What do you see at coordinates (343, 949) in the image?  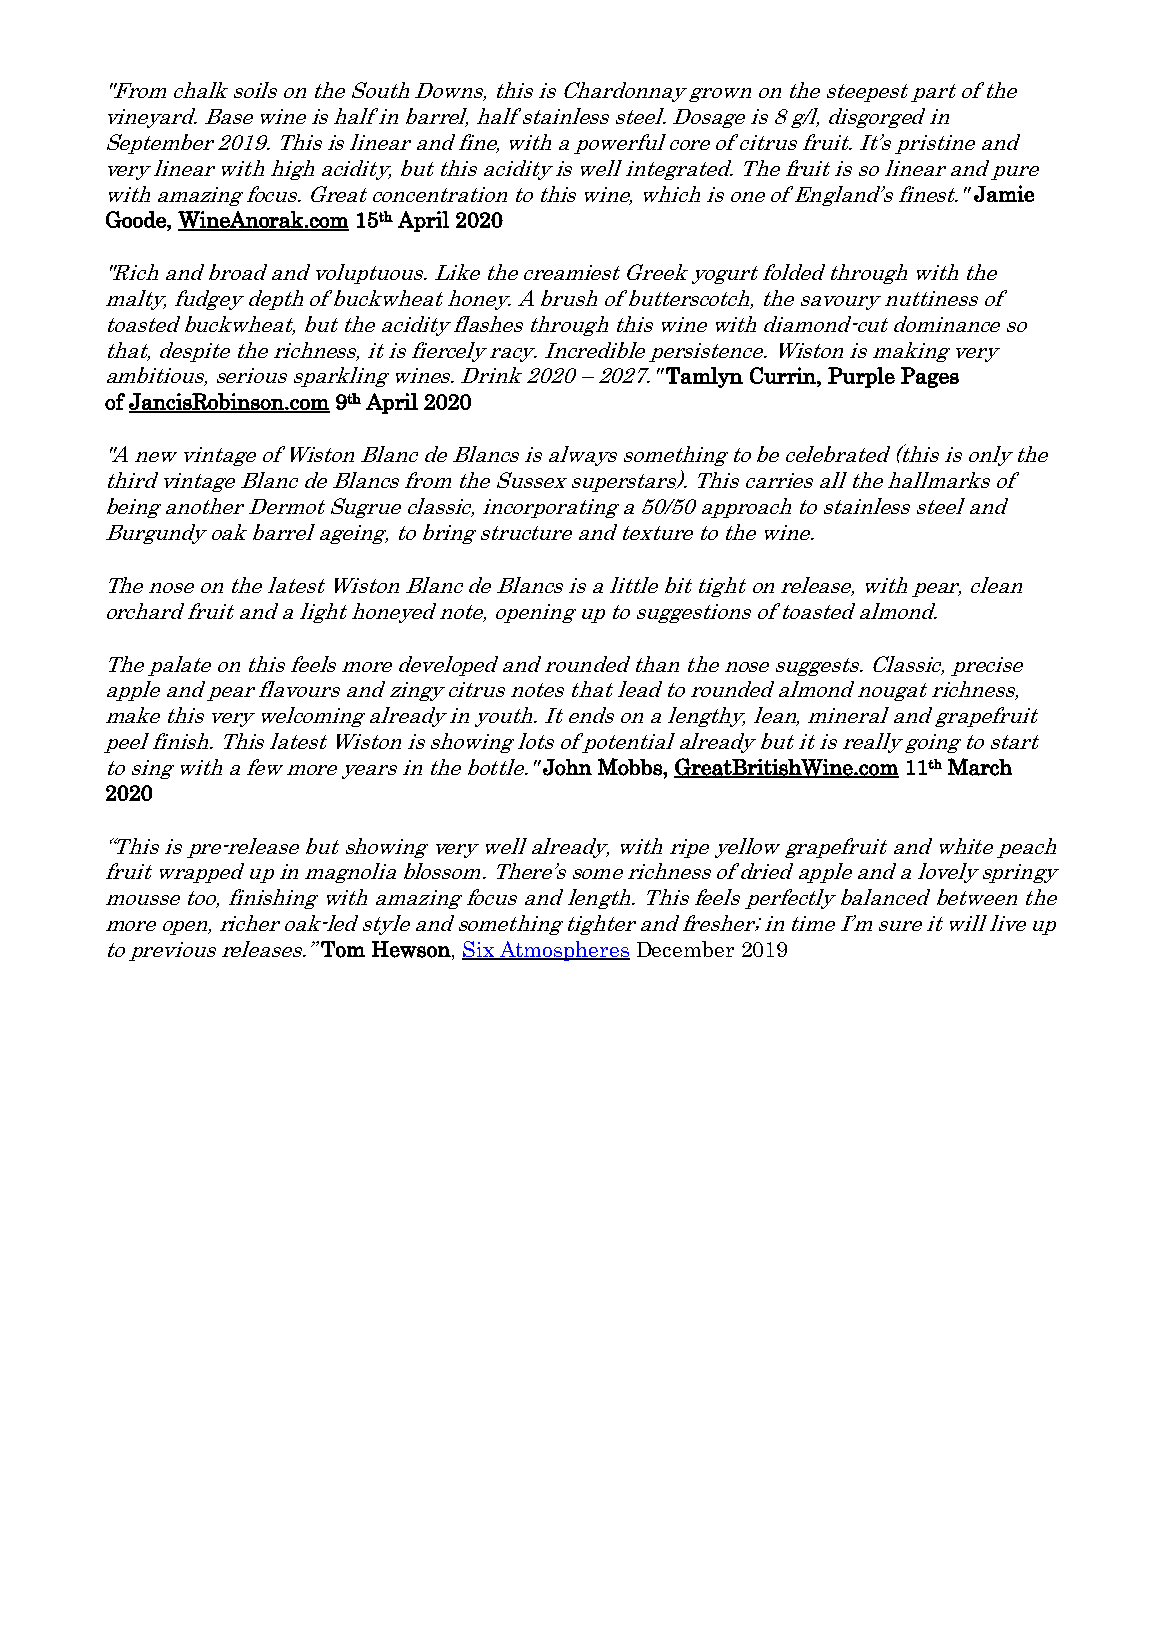 I see `Tom` at bounding box center [343, 949].
